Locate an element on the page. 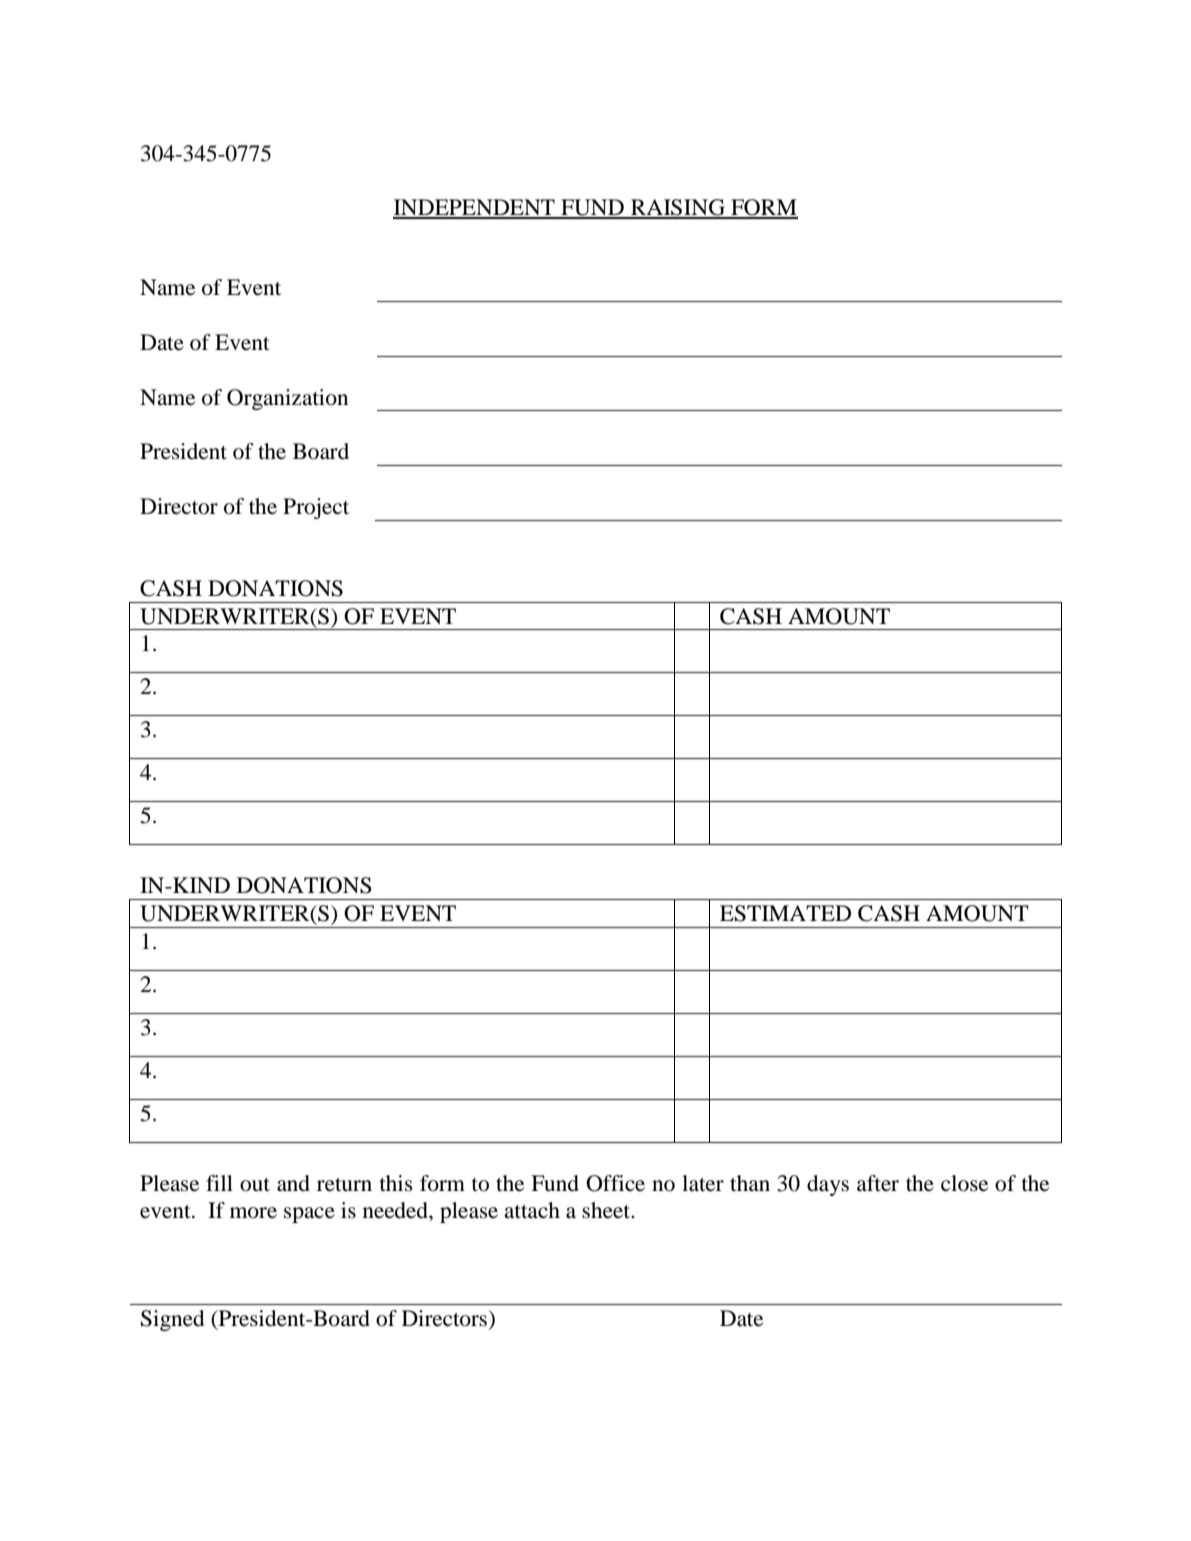 The image size is (1191, 1541). RAISING is located at coordinates (678, 208).
